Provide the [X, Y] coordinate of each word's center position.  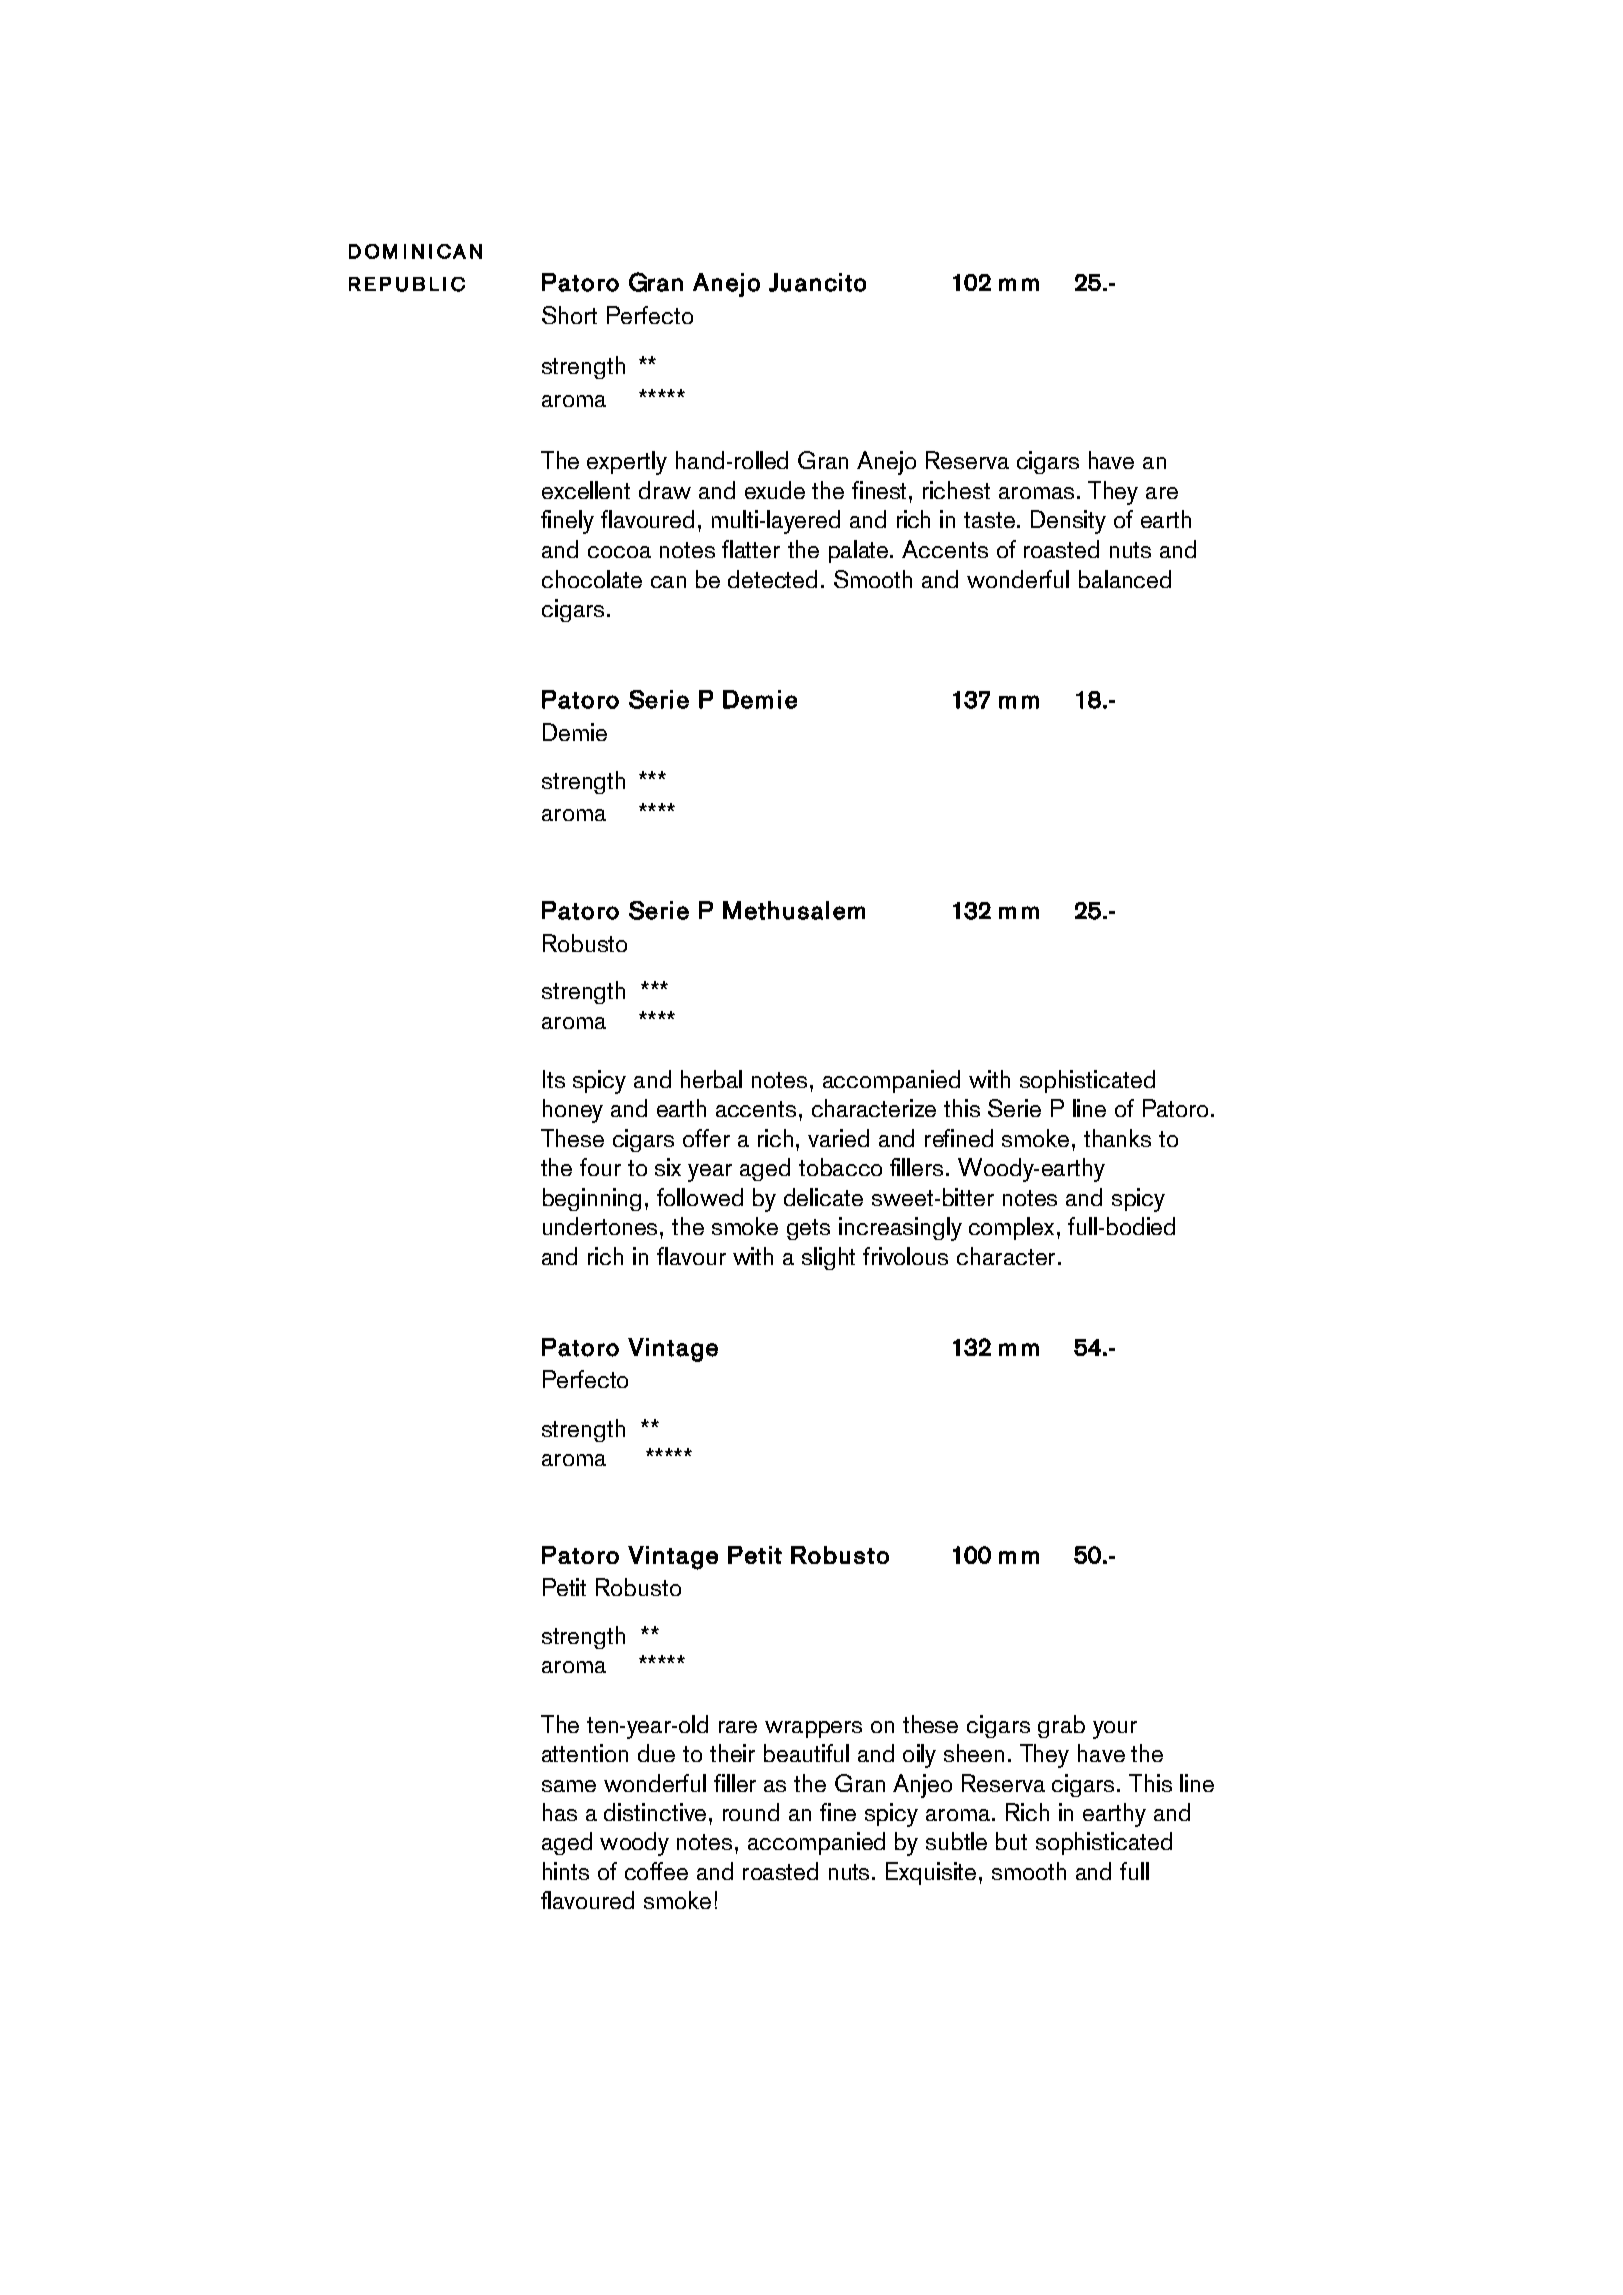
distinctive [655, 1812]
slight [828, 1258]
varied [838, 1138]
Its [554, 1079]
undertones [600, 1226]
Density [1068, 522]
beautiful [806, 1753]
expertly [627, 463]
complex [1011, 1228]
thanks [1117, 1138]
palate [860, 551]
